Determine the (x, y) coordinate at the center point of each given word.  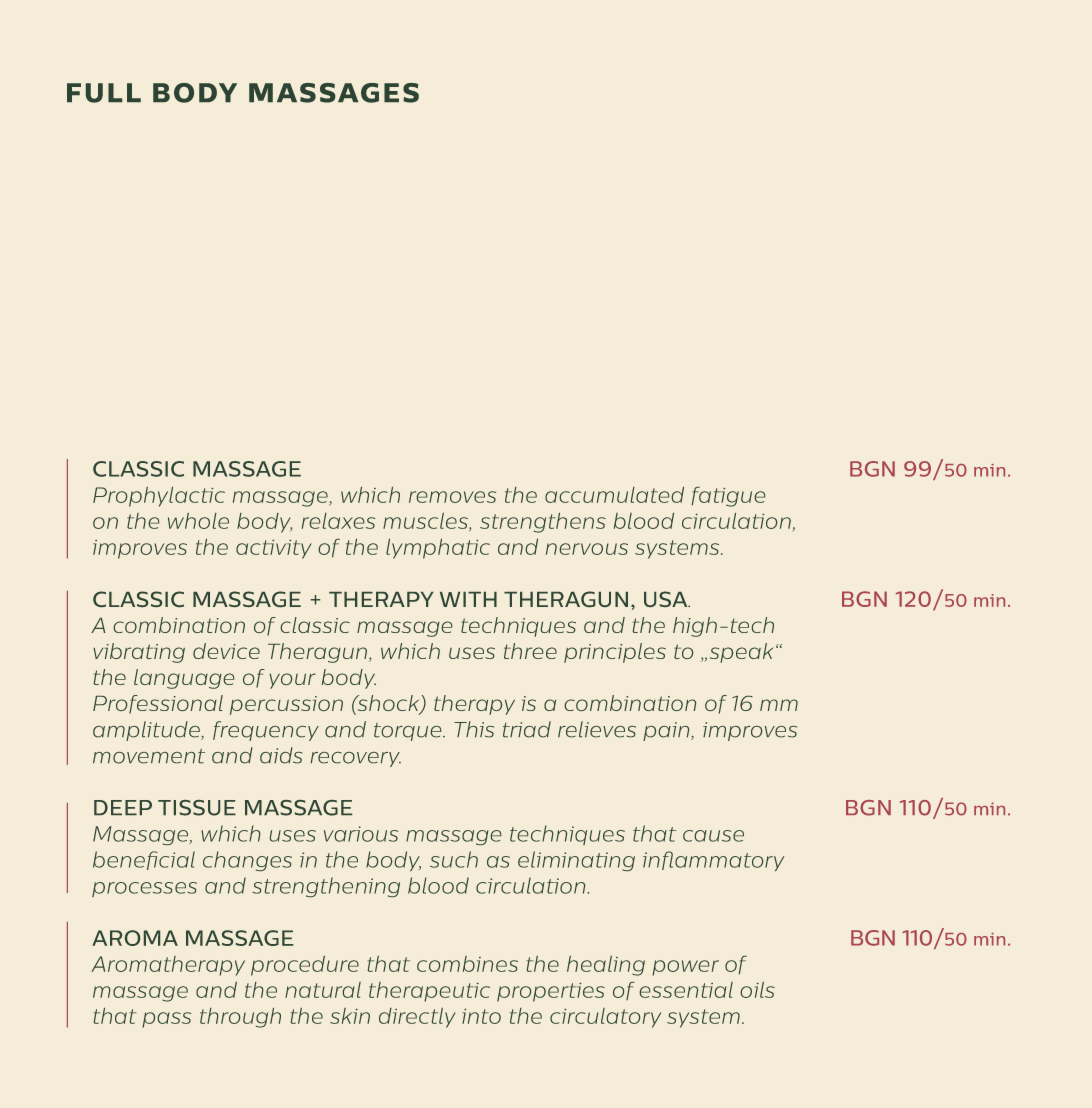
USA (667, 599)
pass (166, 1020)
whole (198, 521)
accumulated (614, 495)
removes (452, 497)
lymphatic (438, 549)
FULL (104, 93)
